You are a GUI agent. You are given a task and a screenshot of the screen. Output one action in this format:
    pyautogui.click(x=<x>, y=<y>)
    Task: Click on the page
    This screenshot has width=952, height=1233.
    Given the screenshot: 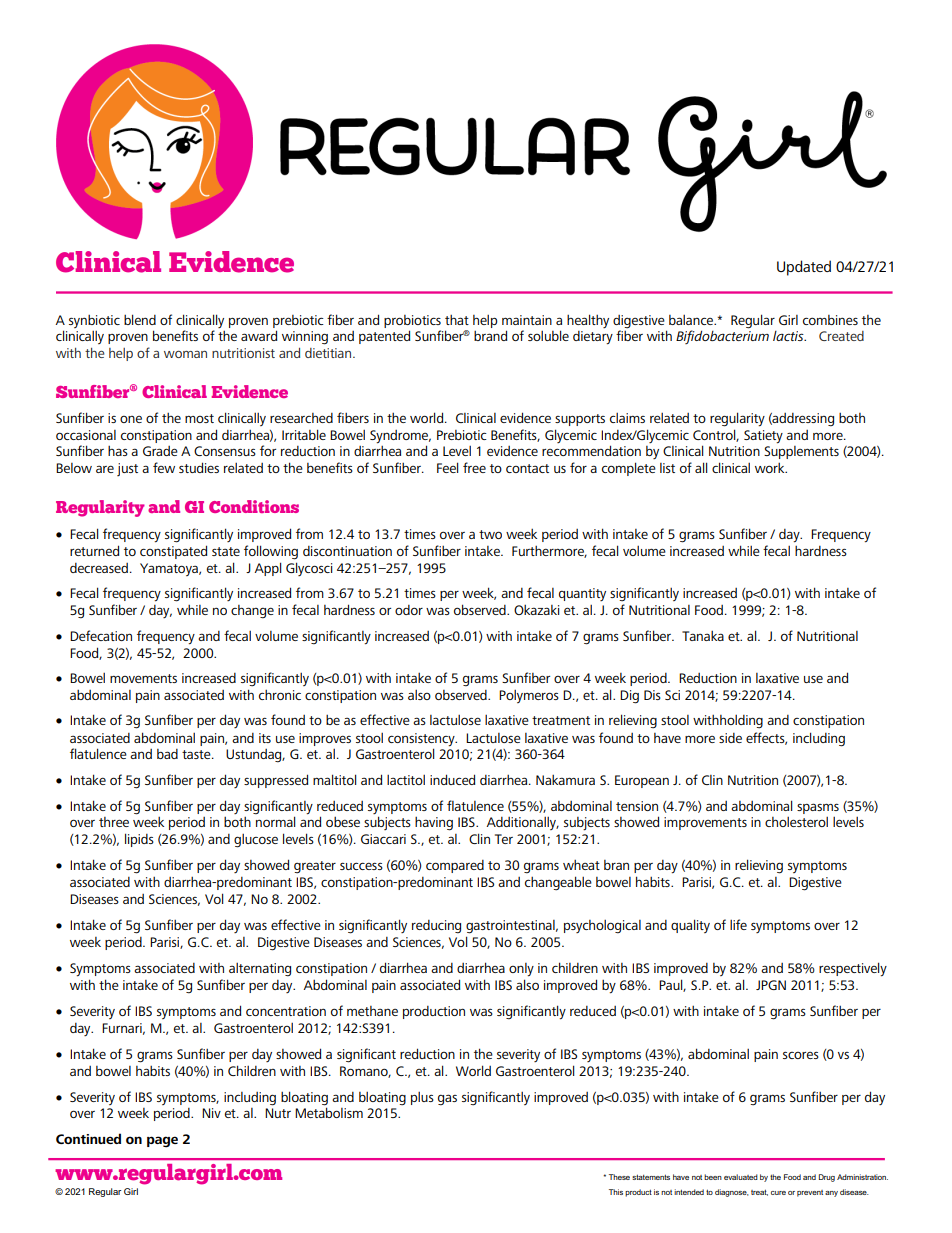 What is the action you would take?
    pyautogui.click(x=162, y=1142)
